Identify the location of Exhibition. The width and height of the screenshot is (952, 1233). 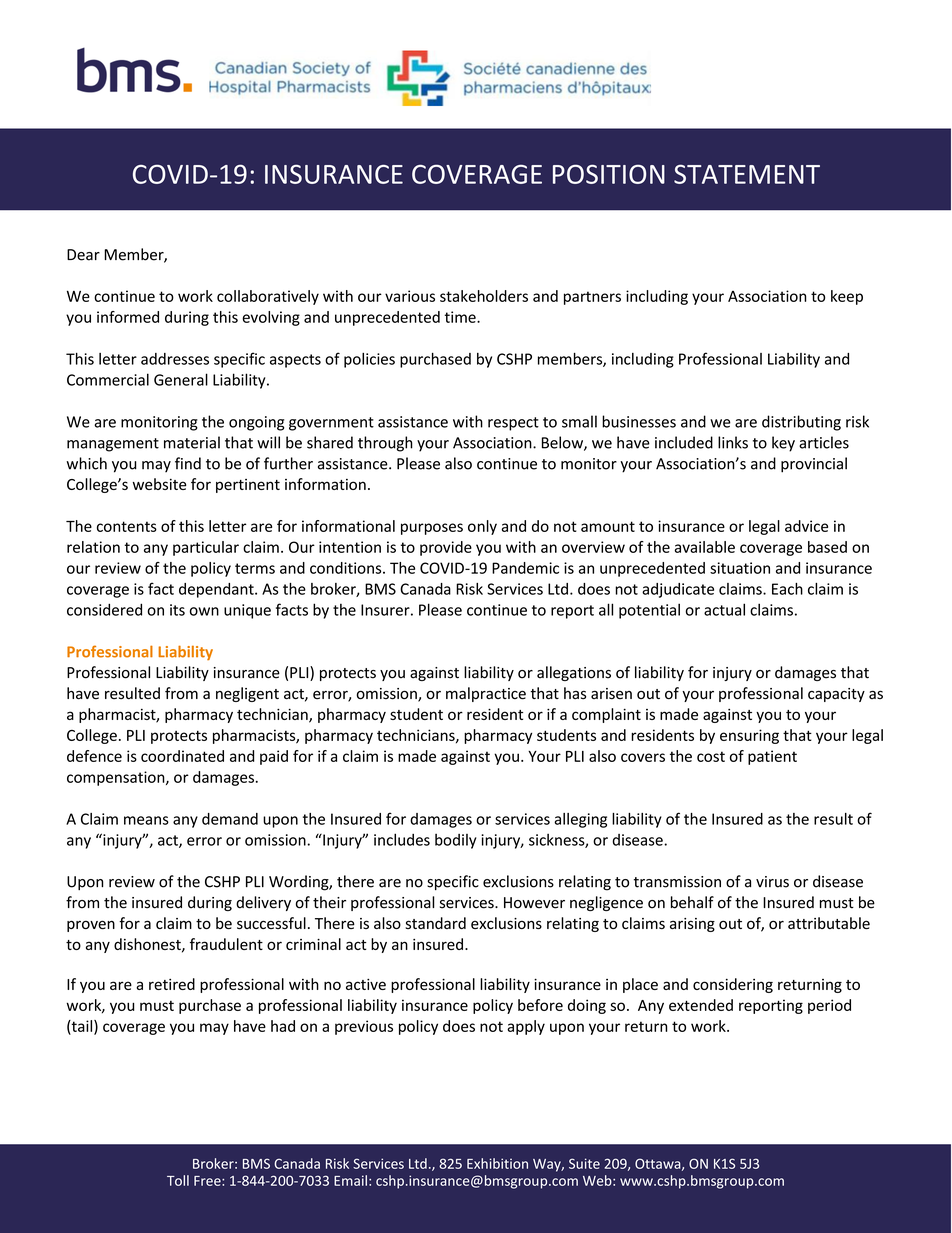
(497, 1163).
